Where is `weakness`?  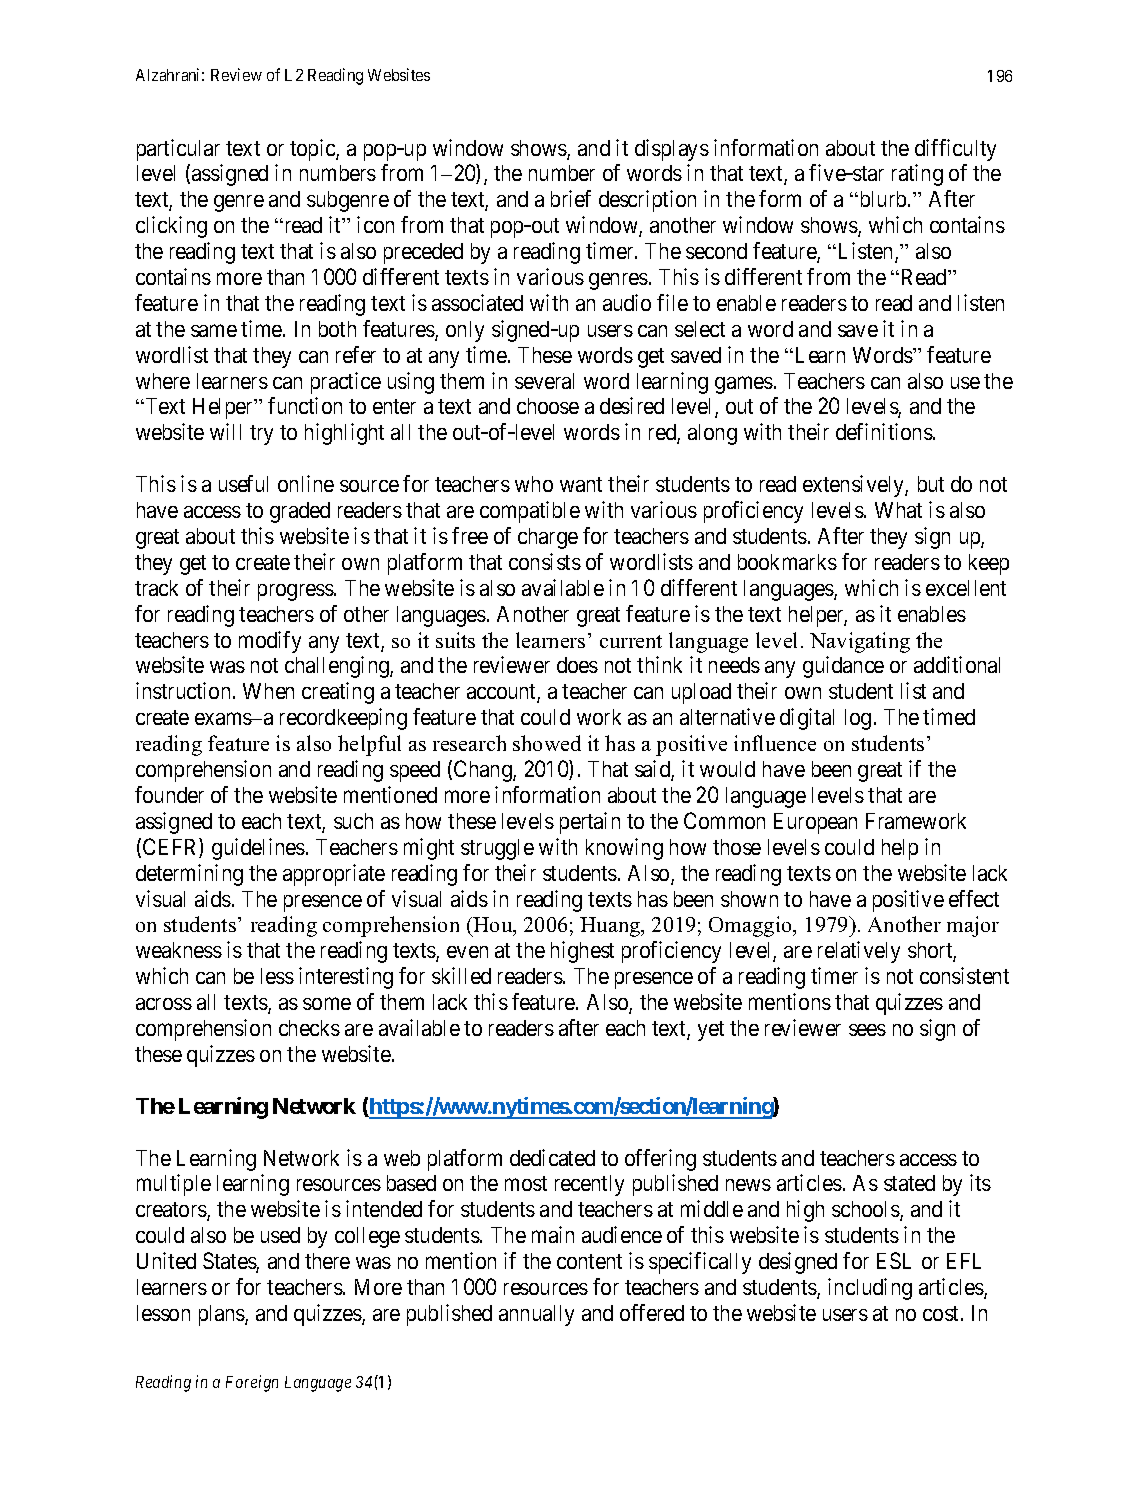
weakness is located at coordinates (179, 950).
